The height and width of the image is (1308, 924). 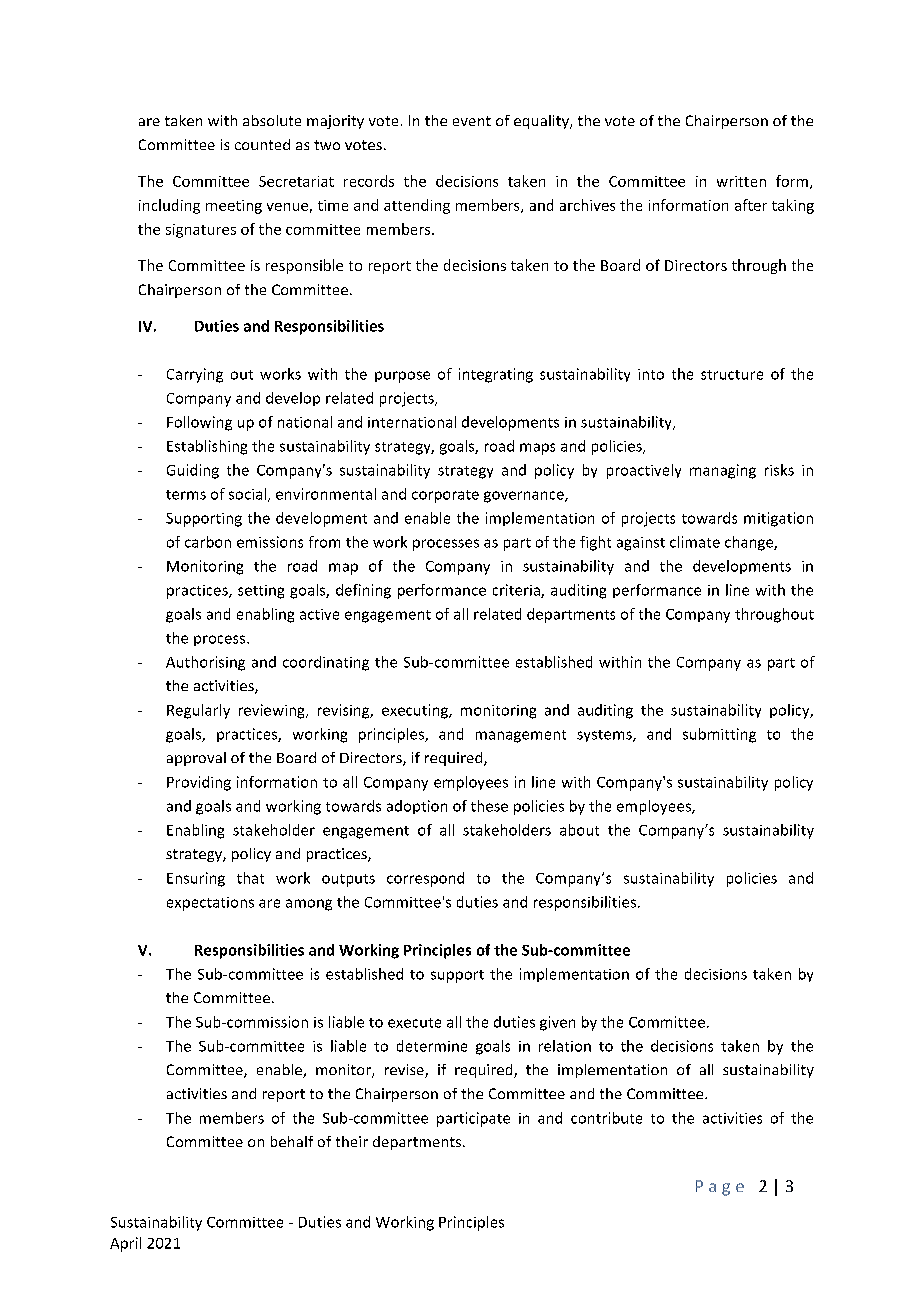 I want to click on April, so click(x=125, y=1244).
